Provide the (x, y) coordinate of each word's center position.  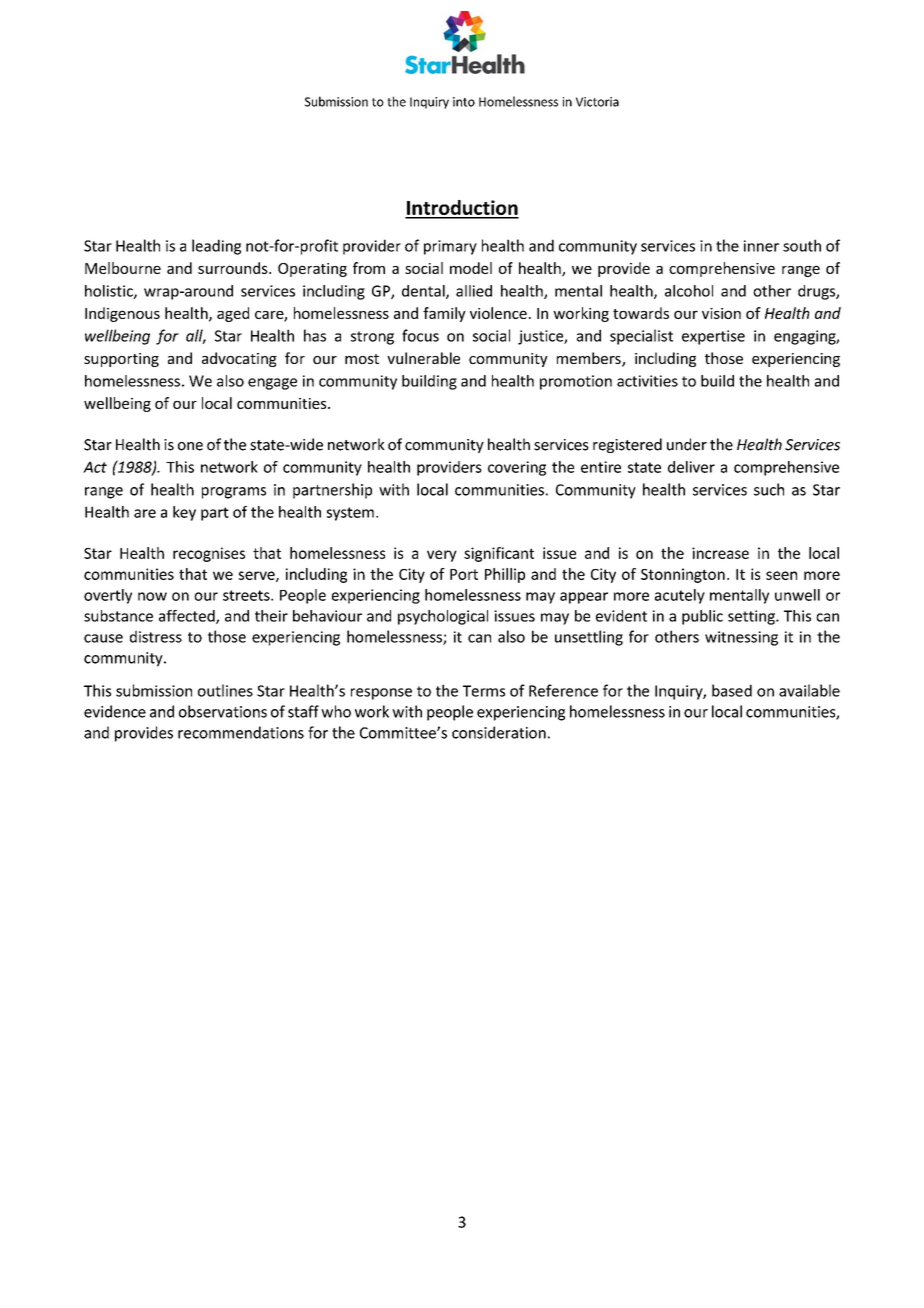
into (464, 102)
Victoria (597, 102)
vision (721, 313)
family (444, 314)
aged (233, 314)
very (442, 556)
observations (223, 711)
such (769, 489)
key (184, 513)
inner (761, 246)
